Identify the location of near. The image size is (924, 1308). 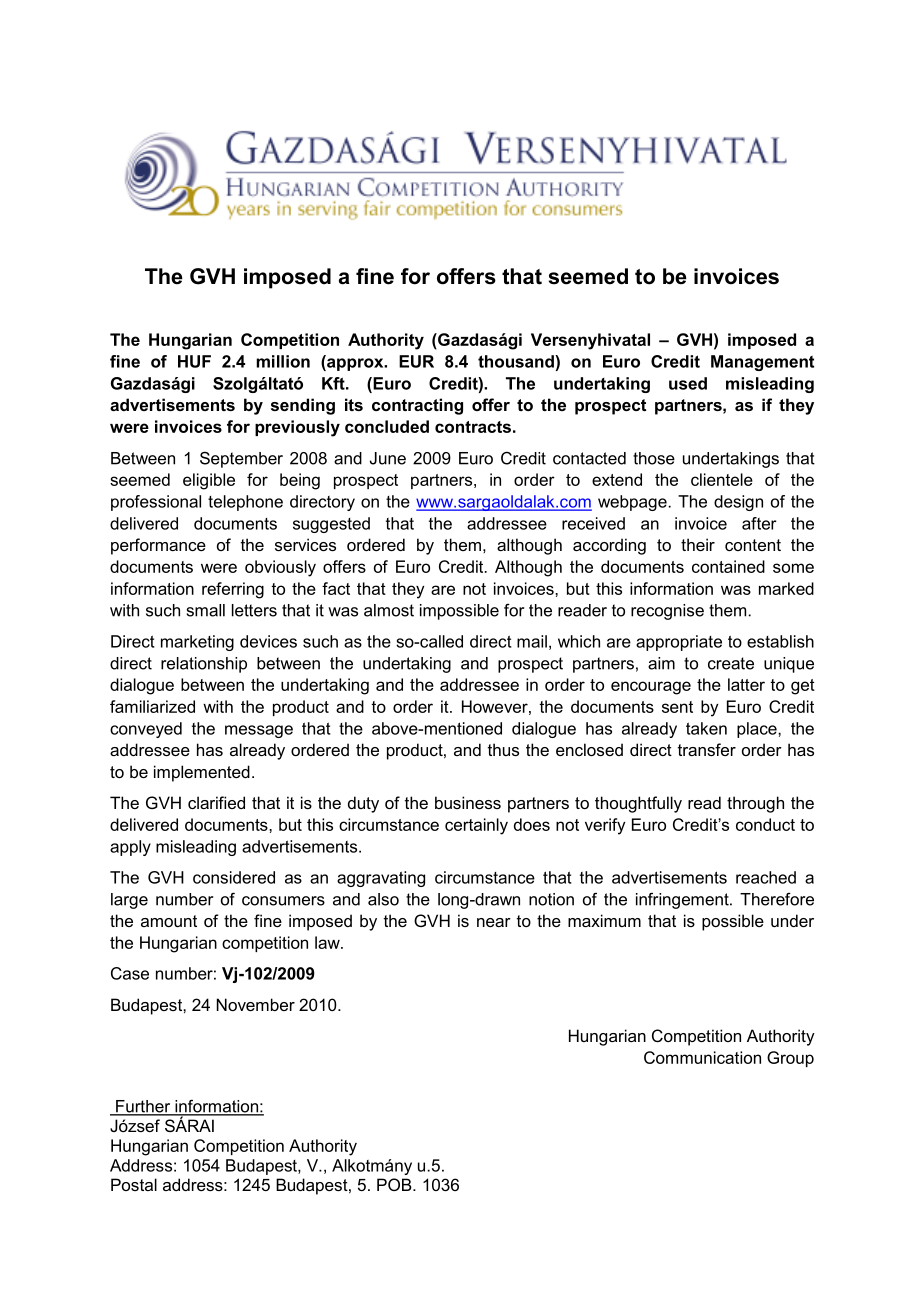
(494, 922).
